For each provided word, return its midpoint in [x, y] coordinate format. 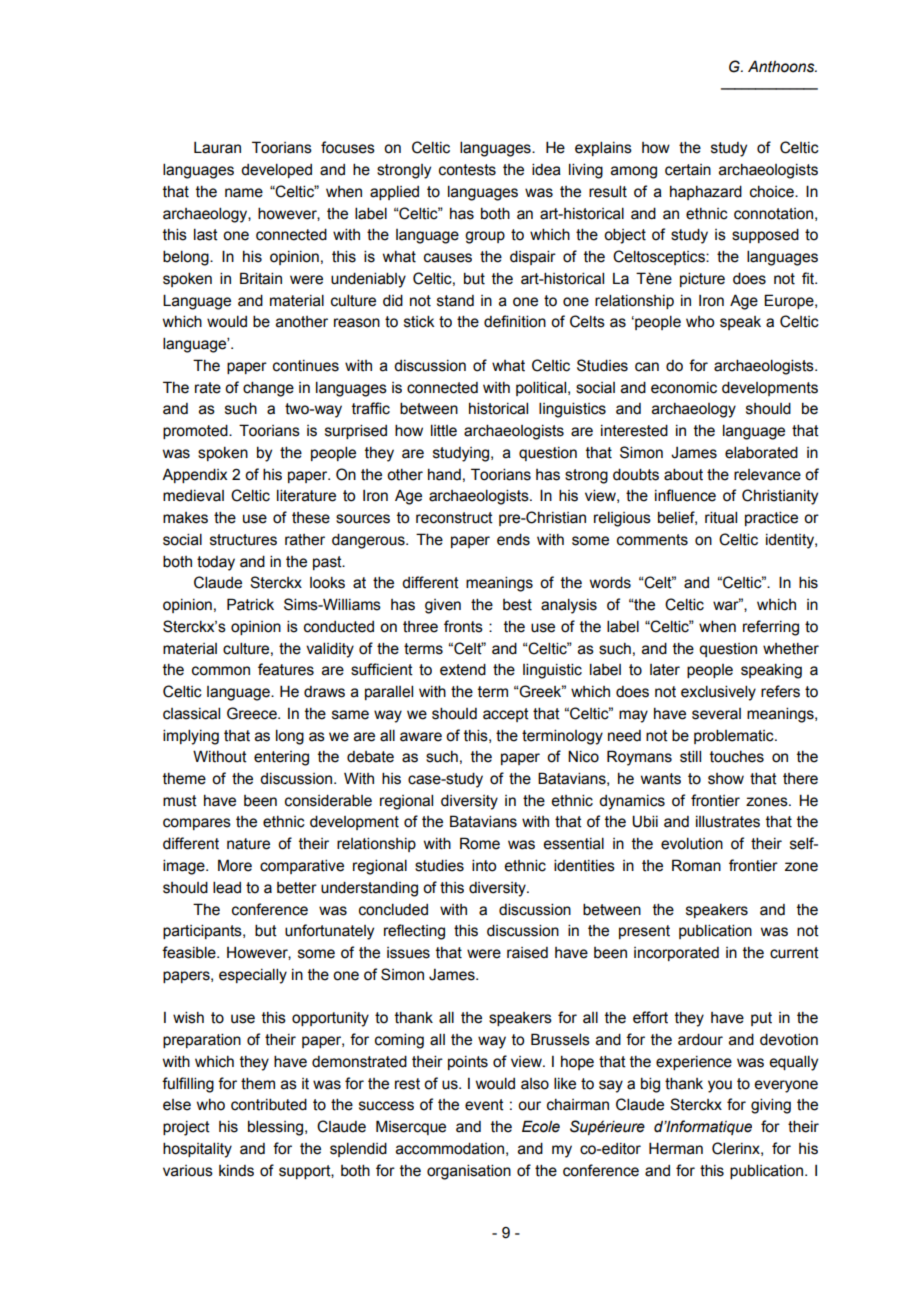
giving [771, 1106]
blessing [277, 1128]
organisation [469, 1172]
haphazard [706, 192]
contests [467, 170]
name [244, 193]
